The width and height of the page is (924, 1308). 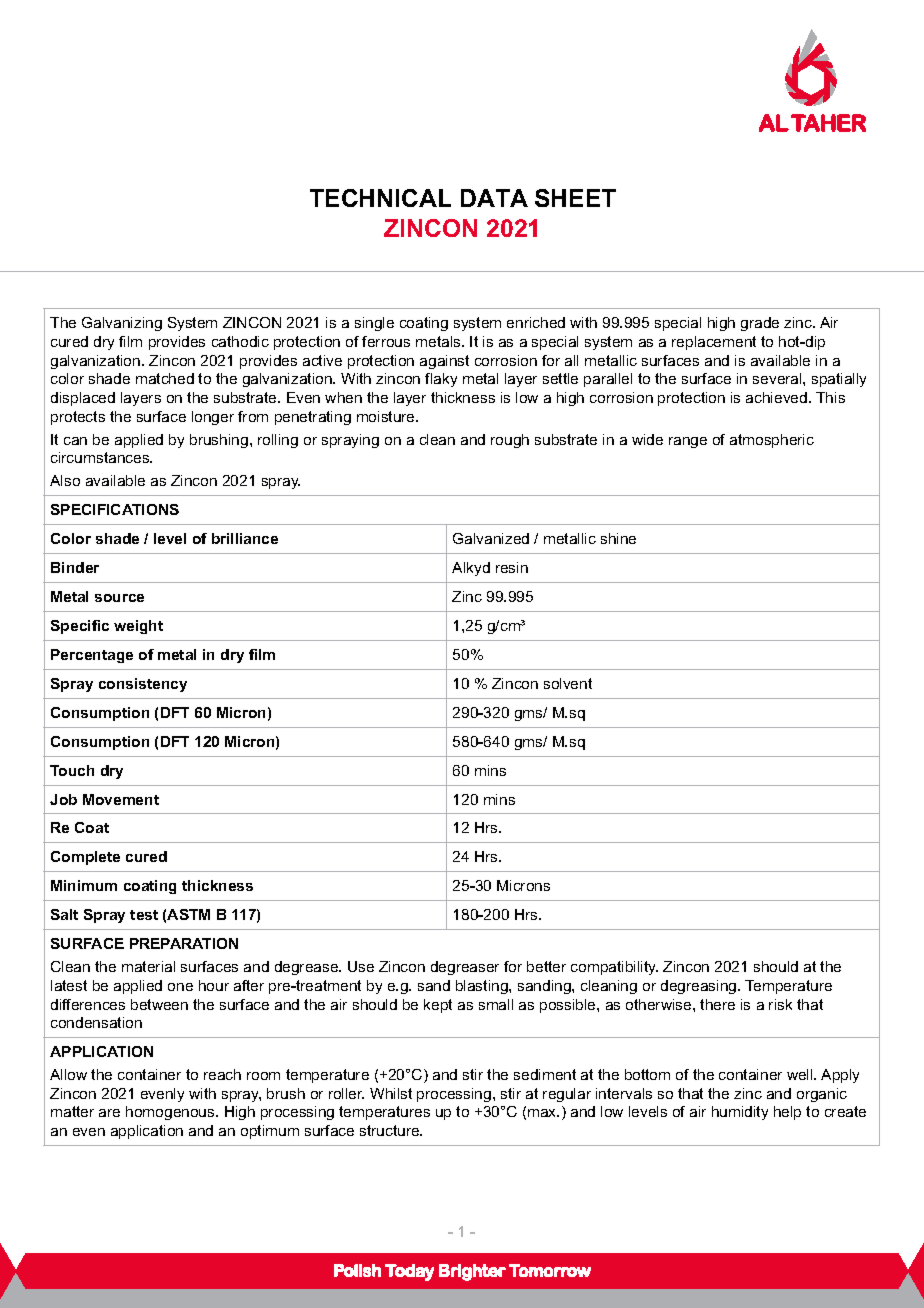 I want to click on consistency, so click(x=143, y=685).
